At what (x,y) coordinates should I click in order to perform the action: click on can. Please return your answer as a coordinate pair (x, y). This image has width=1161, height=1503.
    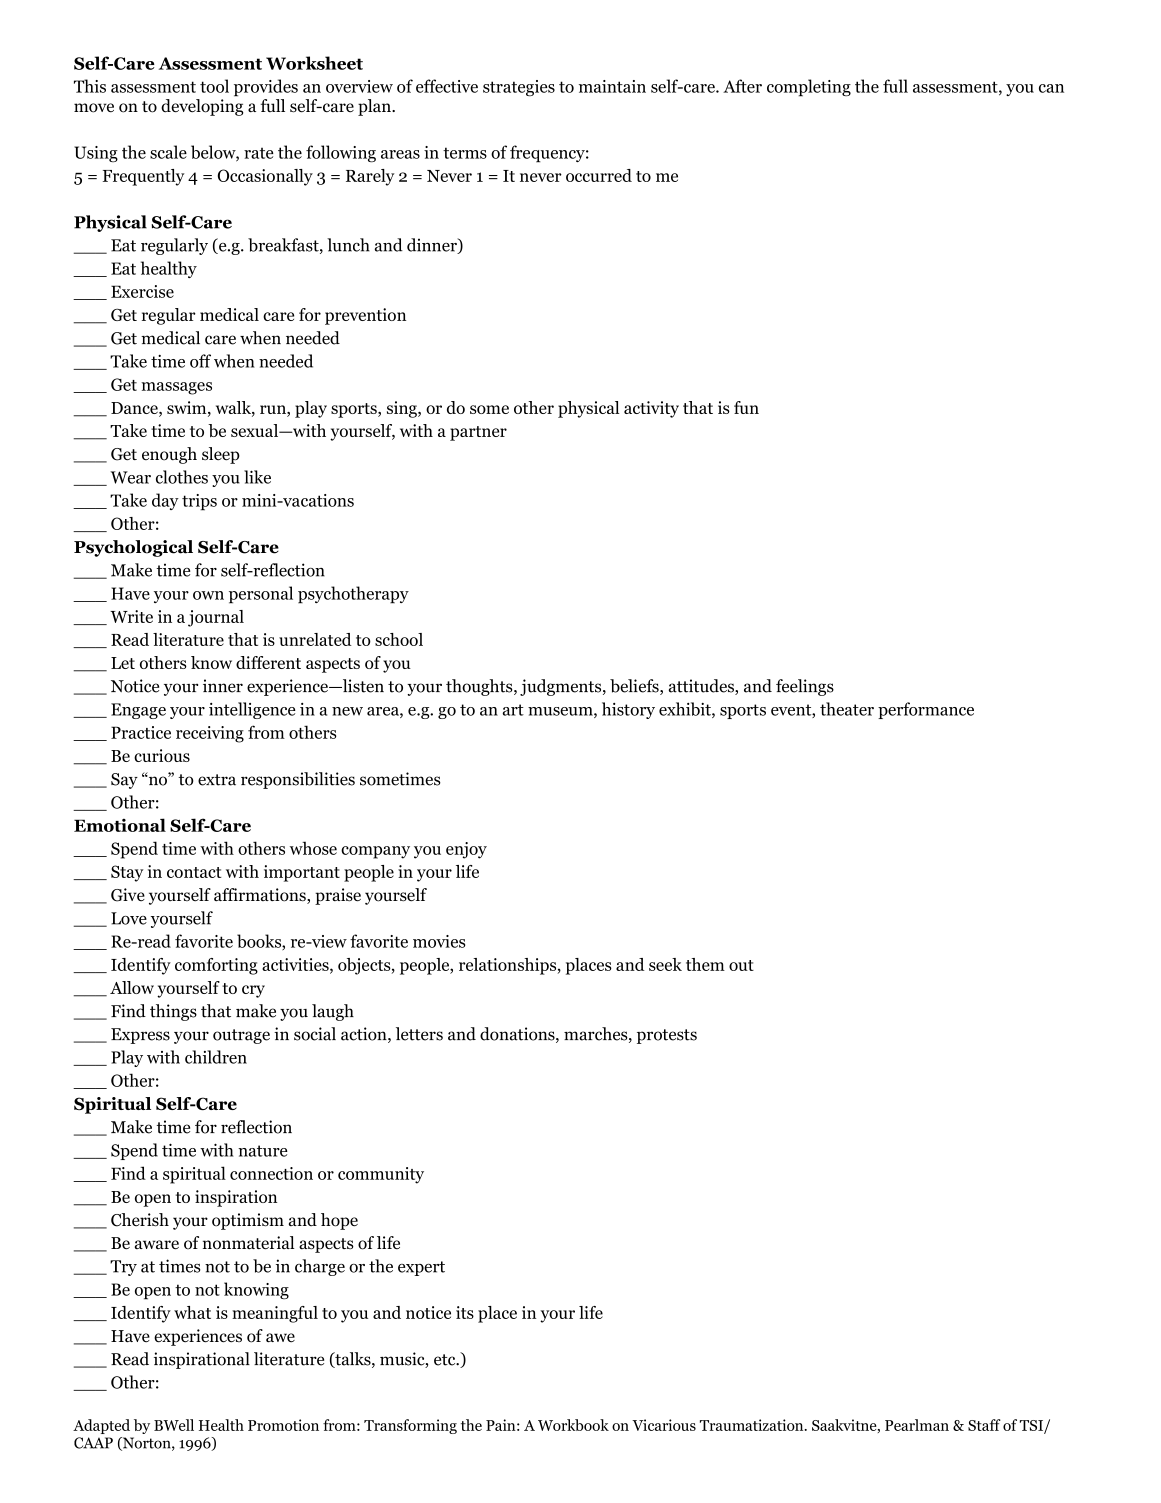
    Looking at the image, I should click on (1051, 88).
